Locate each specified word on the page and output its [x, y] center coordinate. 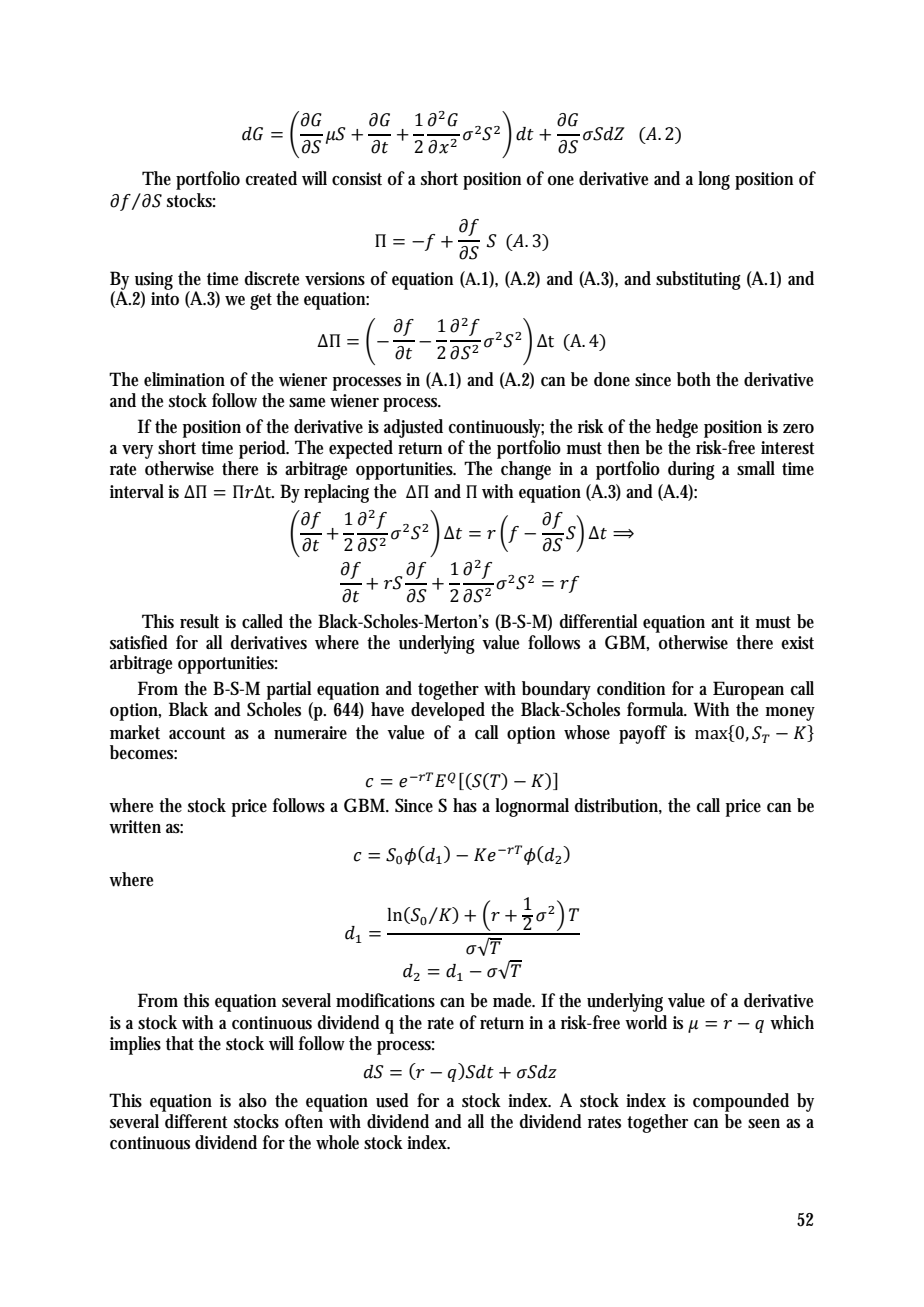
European [748, 690]
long [714, 180]
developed [448, 711]
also [253, 1100]
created [271, 178]
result [199, 621]
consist [357, 179]
